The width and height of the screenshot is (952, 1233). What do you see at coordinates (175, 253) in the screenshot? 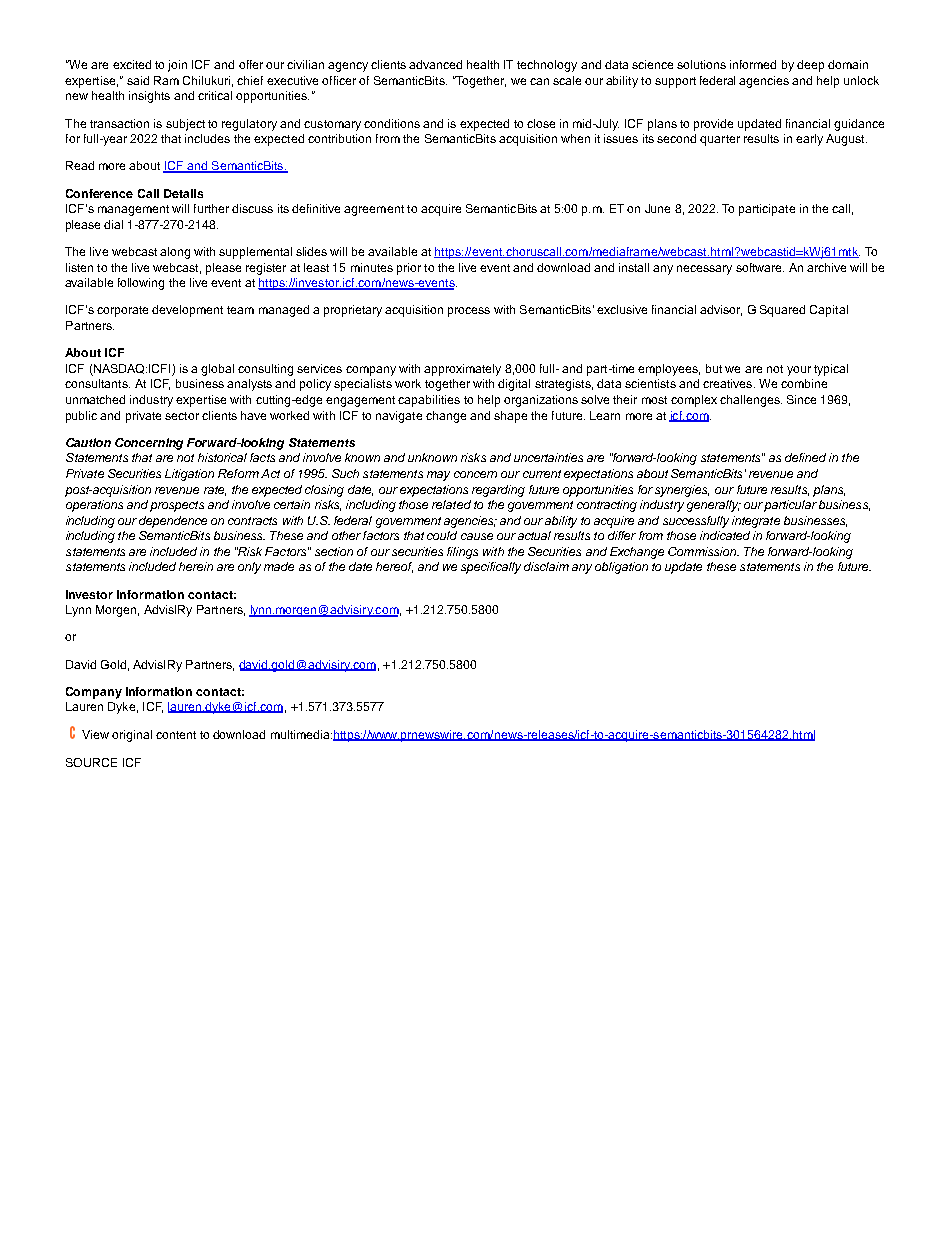
I see `along` at bounding box center [175, 253].
